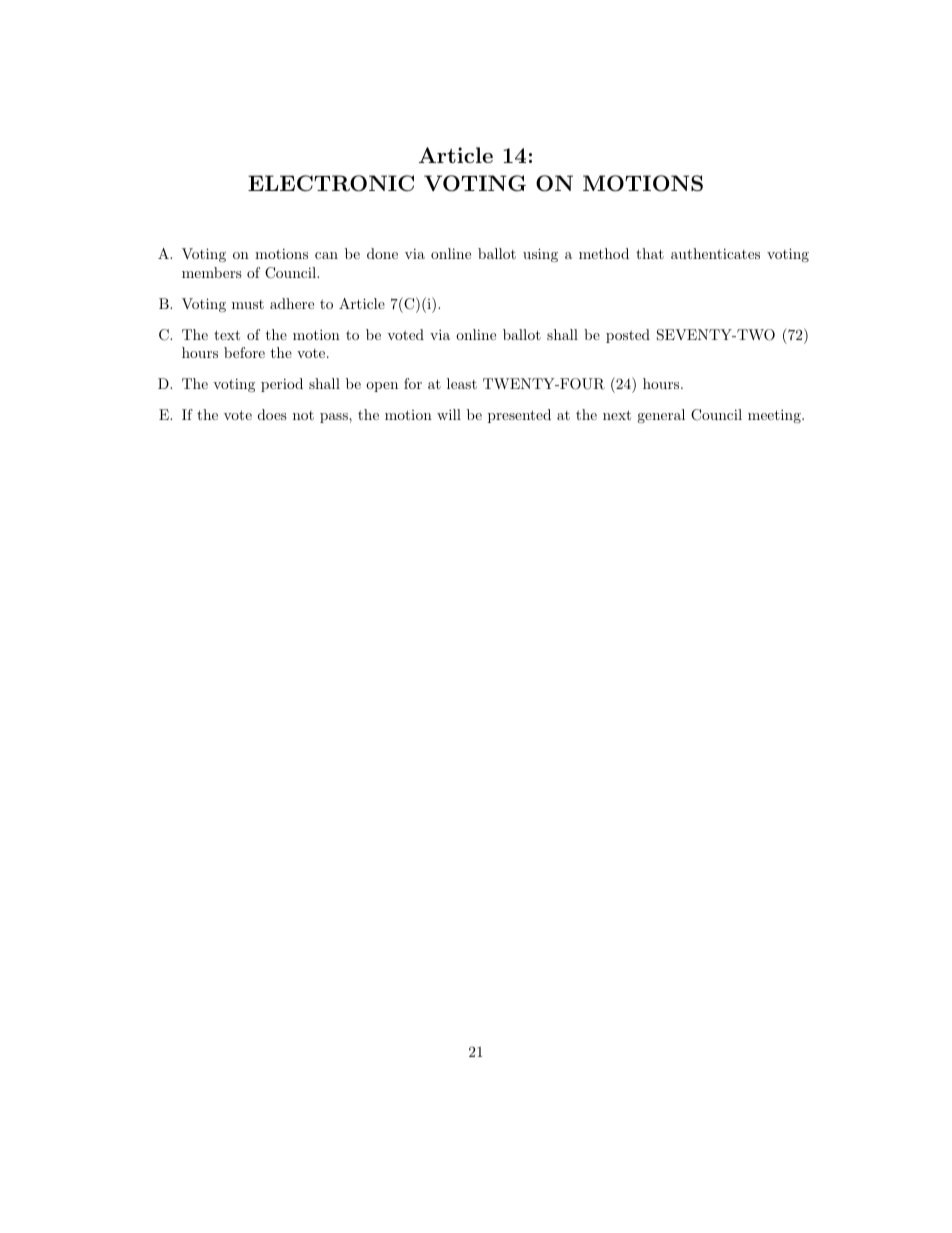 The width and height of the page is (952, 1233). I want to click on presented, so click(519, 416).
